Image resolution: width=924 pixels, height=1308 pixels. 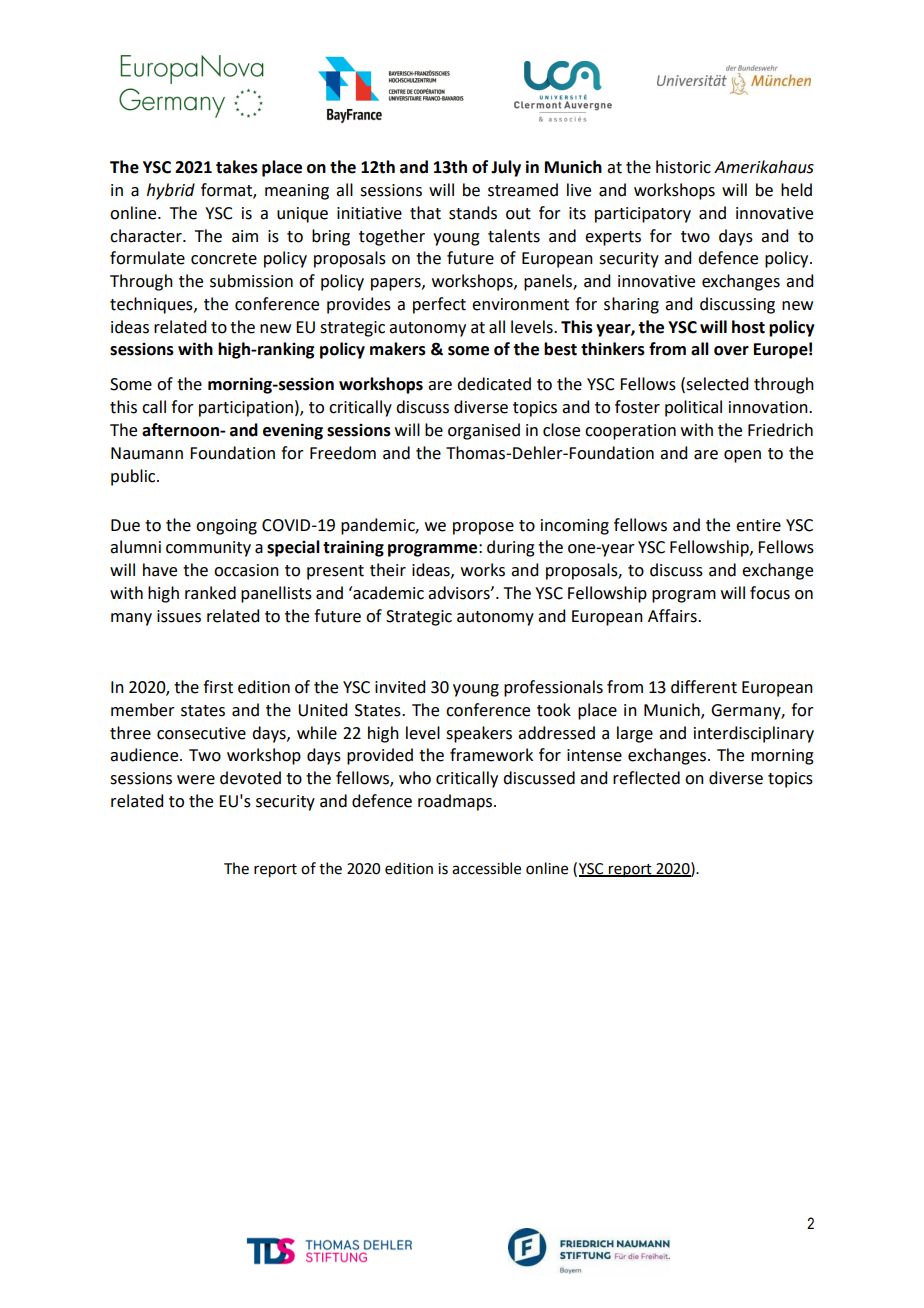 I want to click on makers, so click(x=398, y=349).
